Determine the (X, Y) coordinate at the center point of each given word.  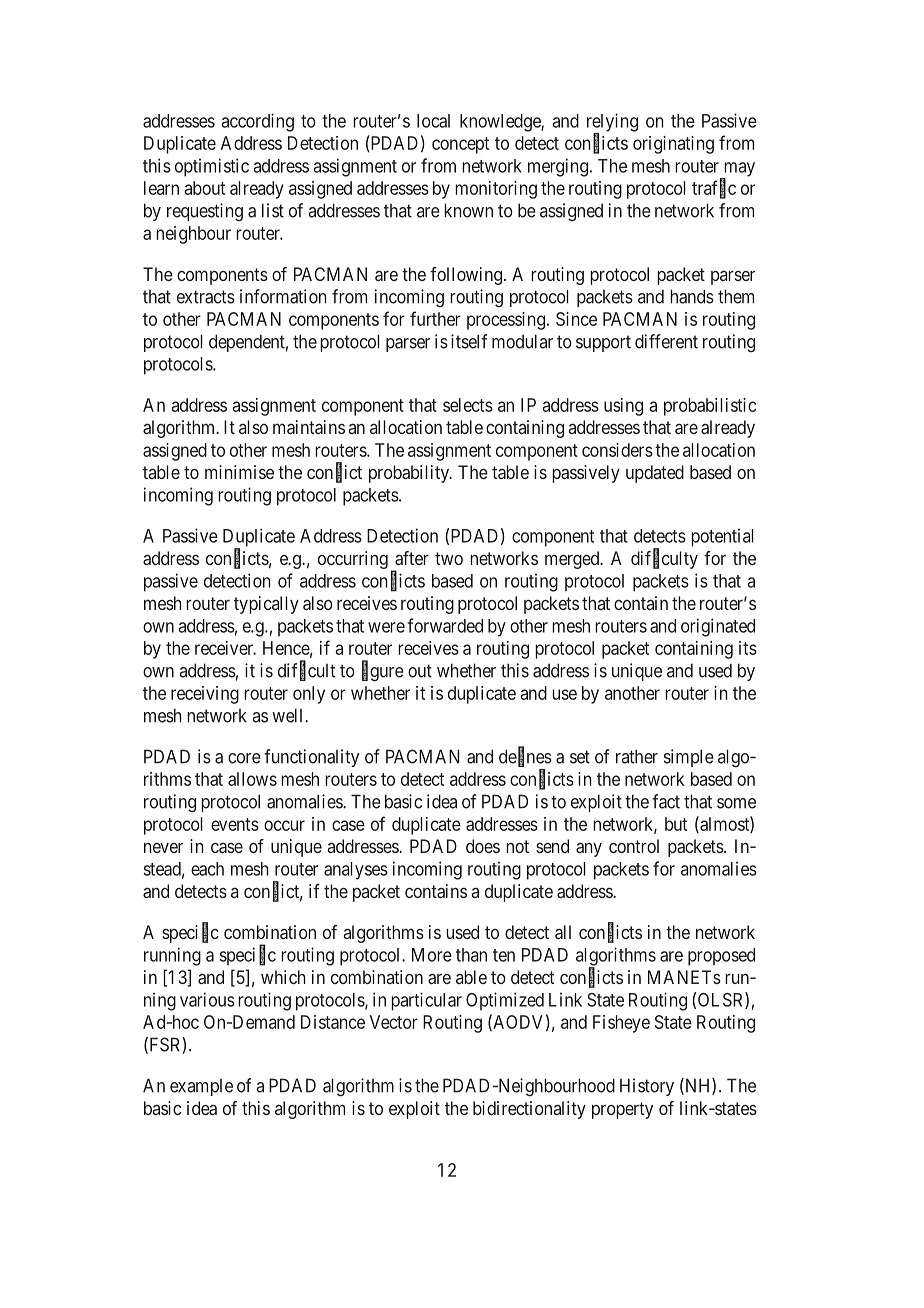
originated (718, 627)
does (483, 846)
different (666, 341)
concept (460, 145)
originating (673, 145)
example (201, 1087)
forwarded (445, 625)
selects (468, 405)
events (235, 824)
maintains (309, 427)
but (676, 824)
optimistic (212, 167)
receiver (225, 648)
